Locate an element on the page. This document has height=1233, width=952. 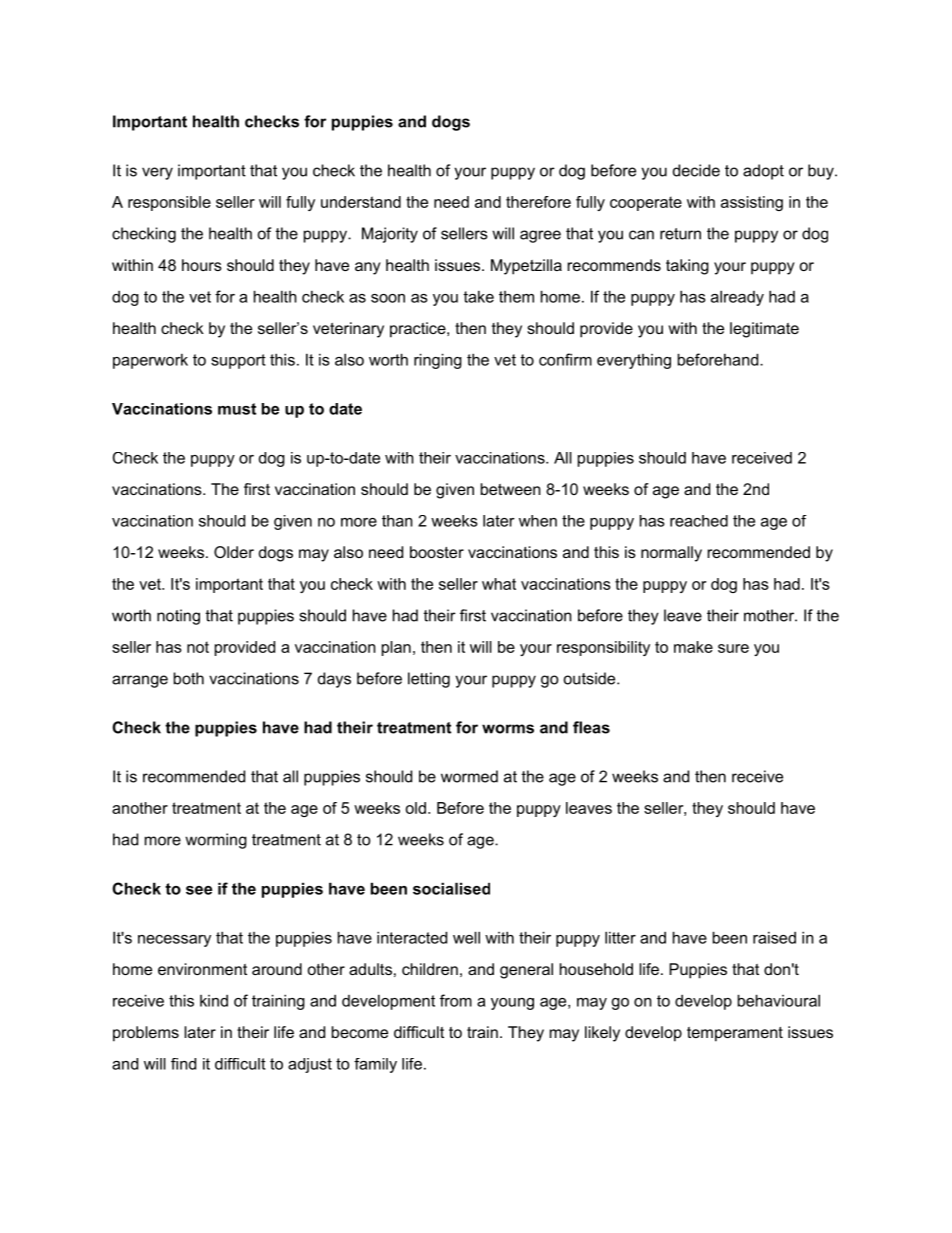
wormed is located at coordinates (469, 776).
